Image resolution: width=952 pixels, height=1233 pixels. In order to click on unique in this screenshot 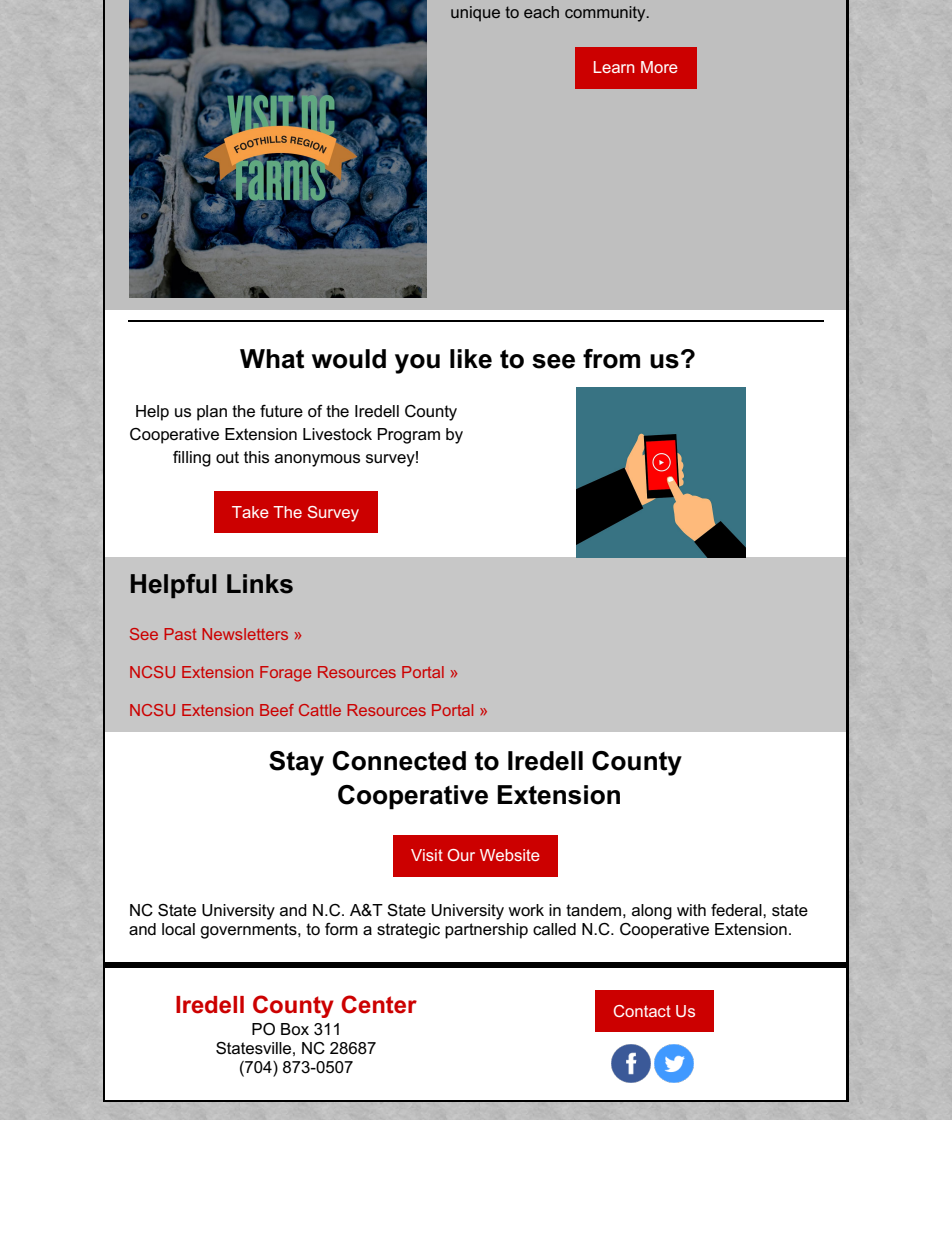, I will do `click(475, 14)`.
